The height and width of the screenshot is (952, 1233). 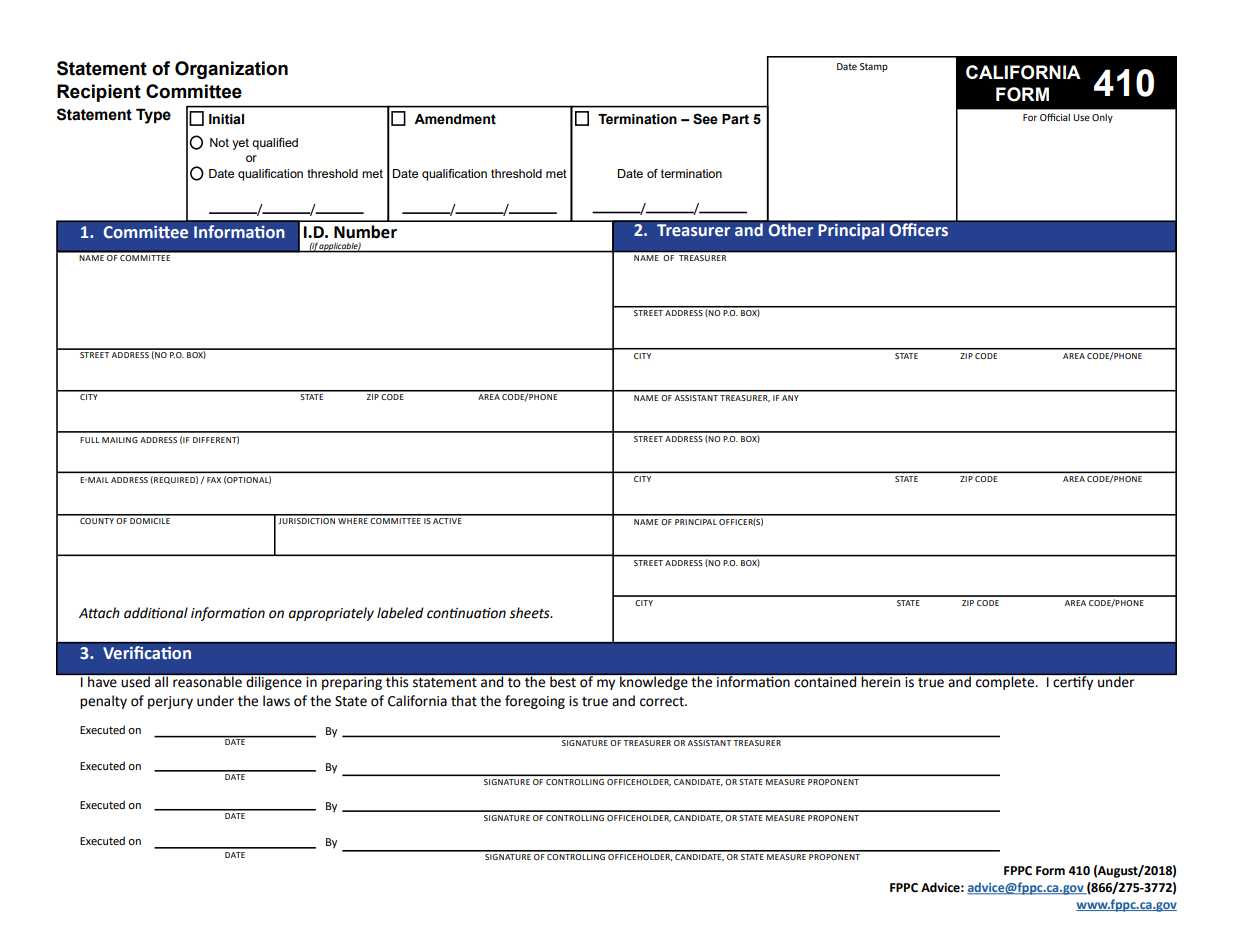 I want to click on sheets, so click(x=530, y=613).
